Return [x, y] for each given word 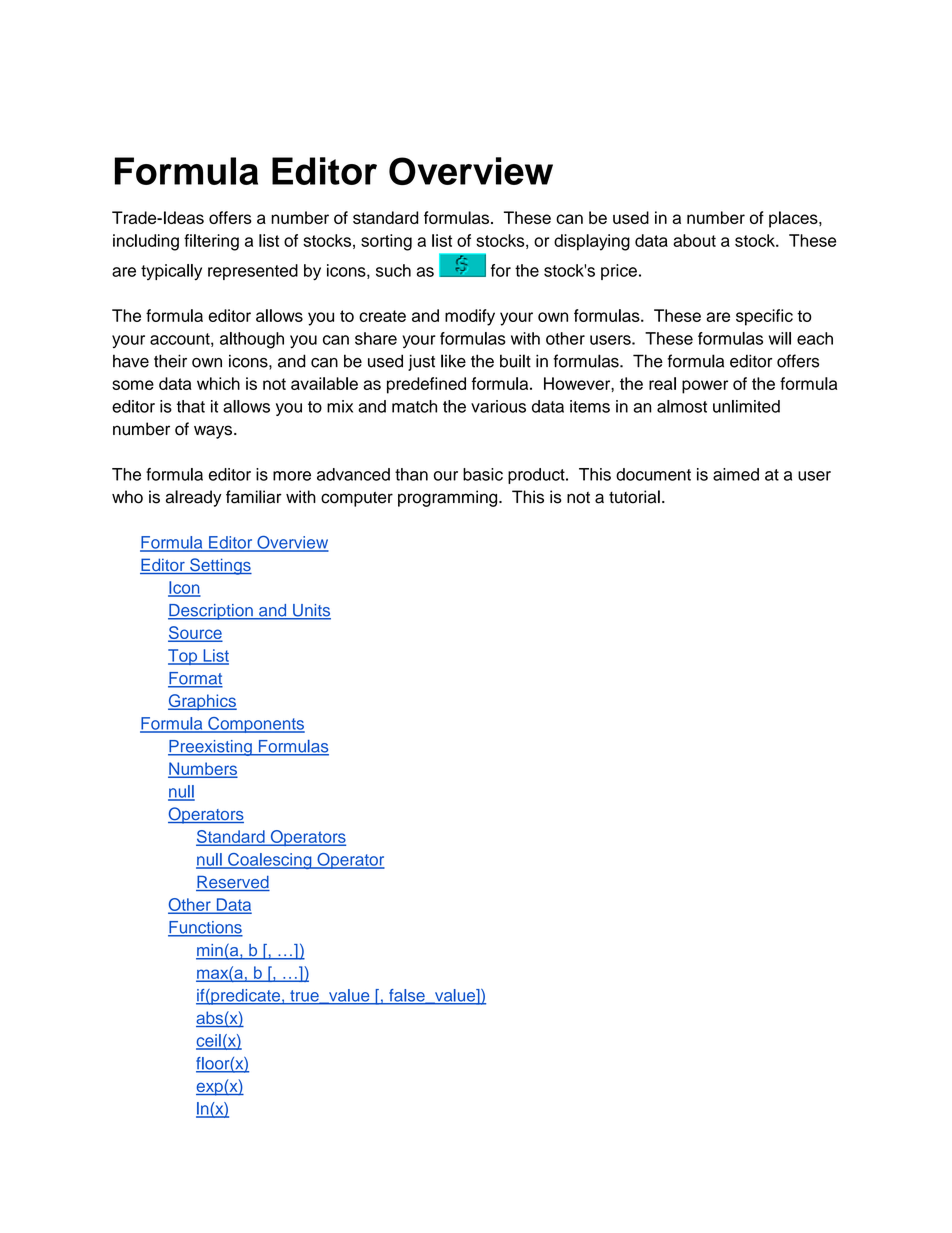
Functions [205, 928]
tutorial [634, 497]
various [498, 406]
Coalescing [270, 861]
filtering [211, 242]
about [694, 240]
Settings [220, 566]
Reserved [233, 883]
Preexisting [211, 748]
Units [311, 611]
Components [255, 725]
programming [449, 498]
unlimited [746, 406]
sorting [386, 242]
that [191, 406]
